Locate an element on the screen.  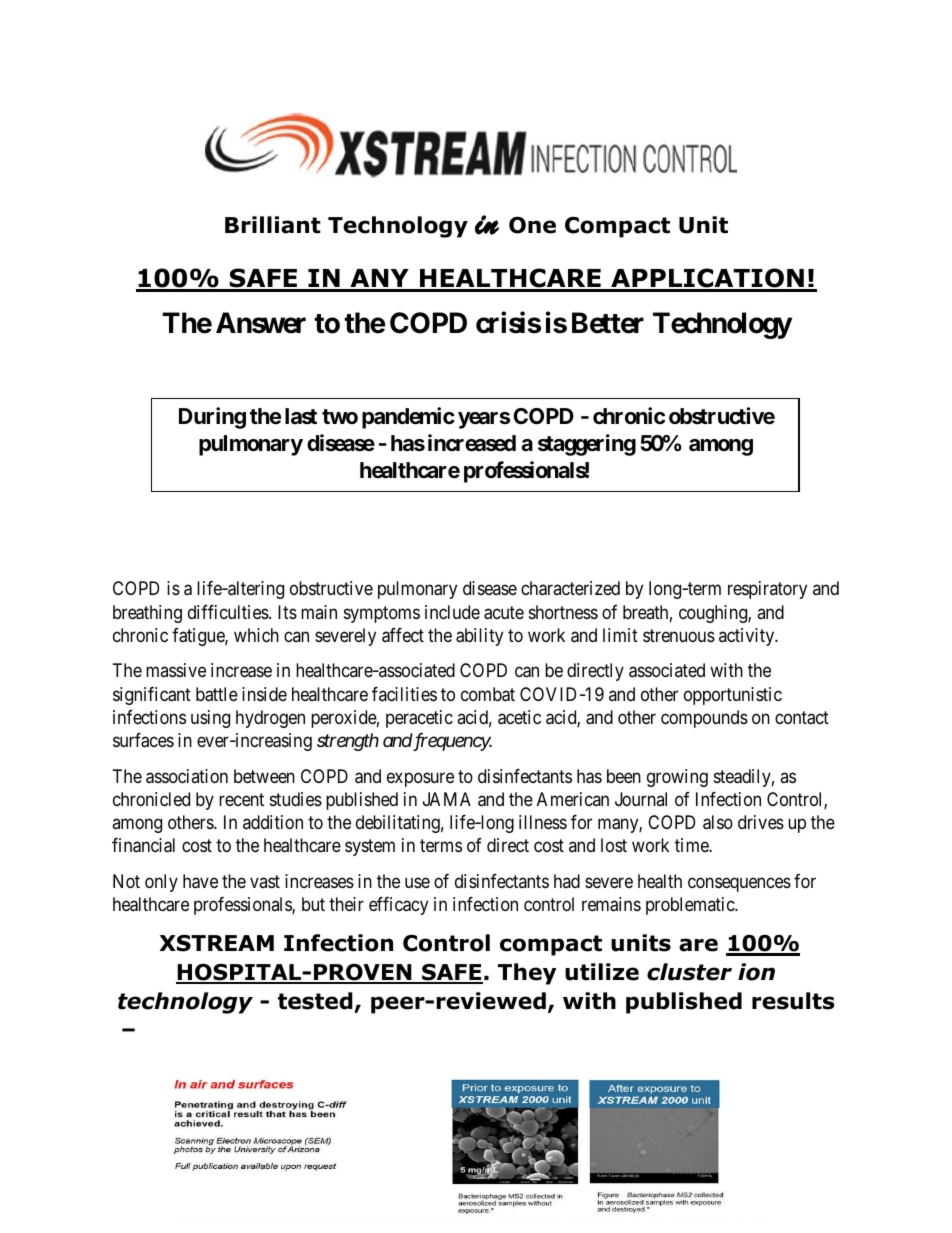
One is located at coordinates (532, 225).
